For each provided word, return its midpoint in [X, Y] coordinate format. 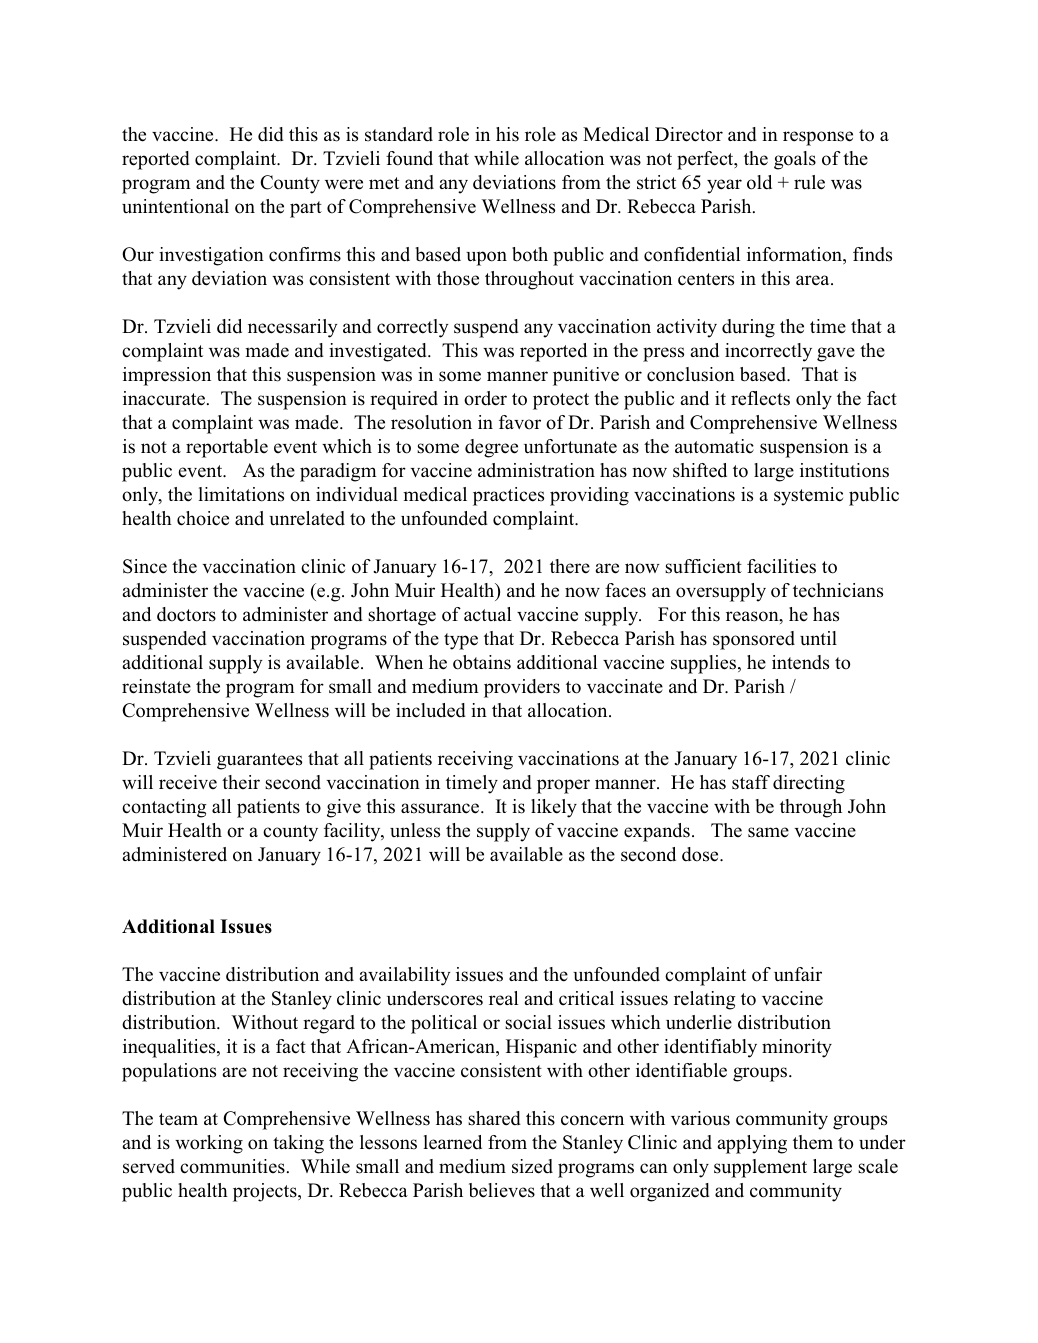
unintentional [175, 206]
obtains [482, 662]
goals [795, 160]
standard [399, 134]
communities [232, 1166]
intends [800, 662]
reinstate [156, 686]
